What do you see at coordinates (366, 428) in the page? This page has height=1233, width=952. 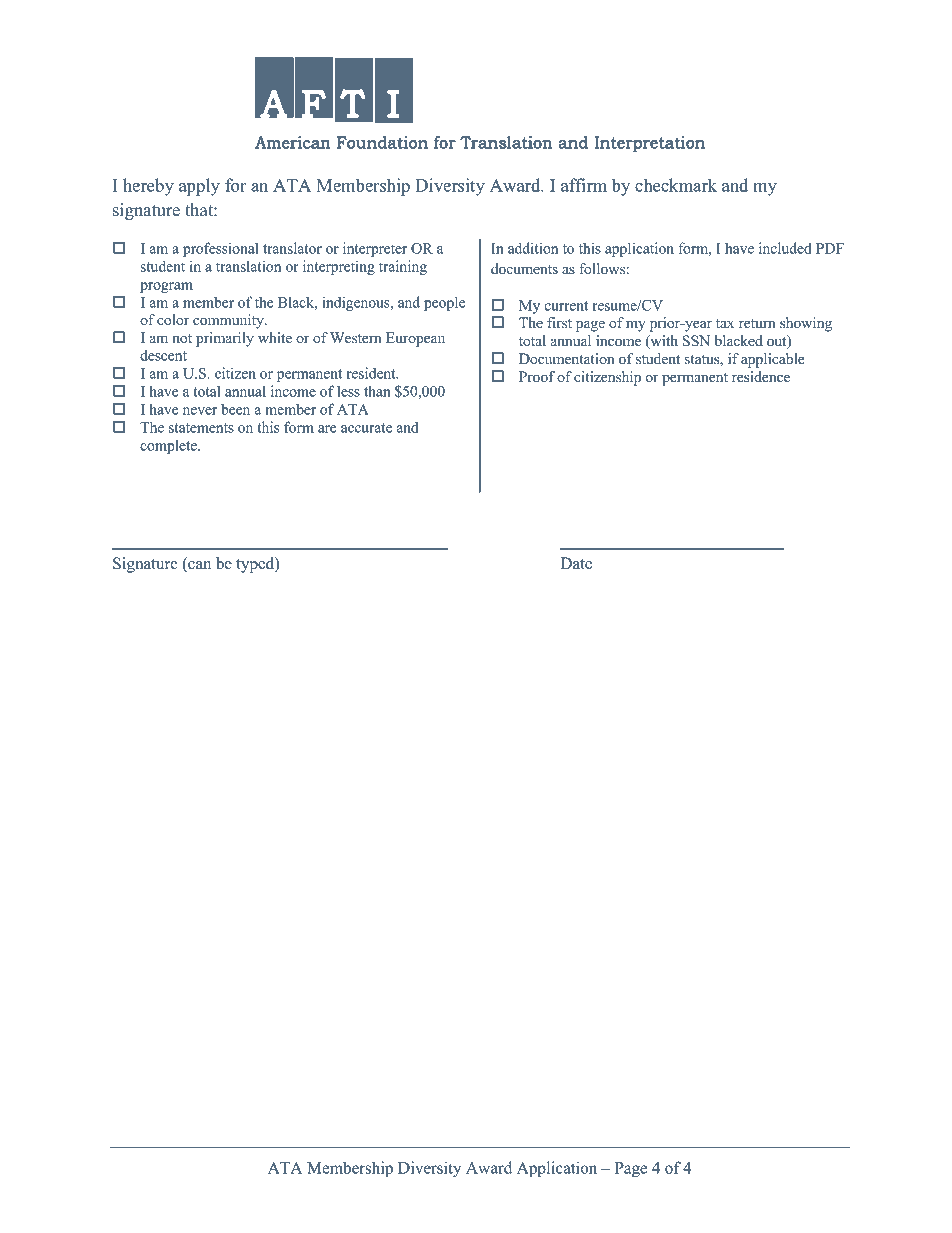 I see `accurate` at bounding box center [366, 428].
